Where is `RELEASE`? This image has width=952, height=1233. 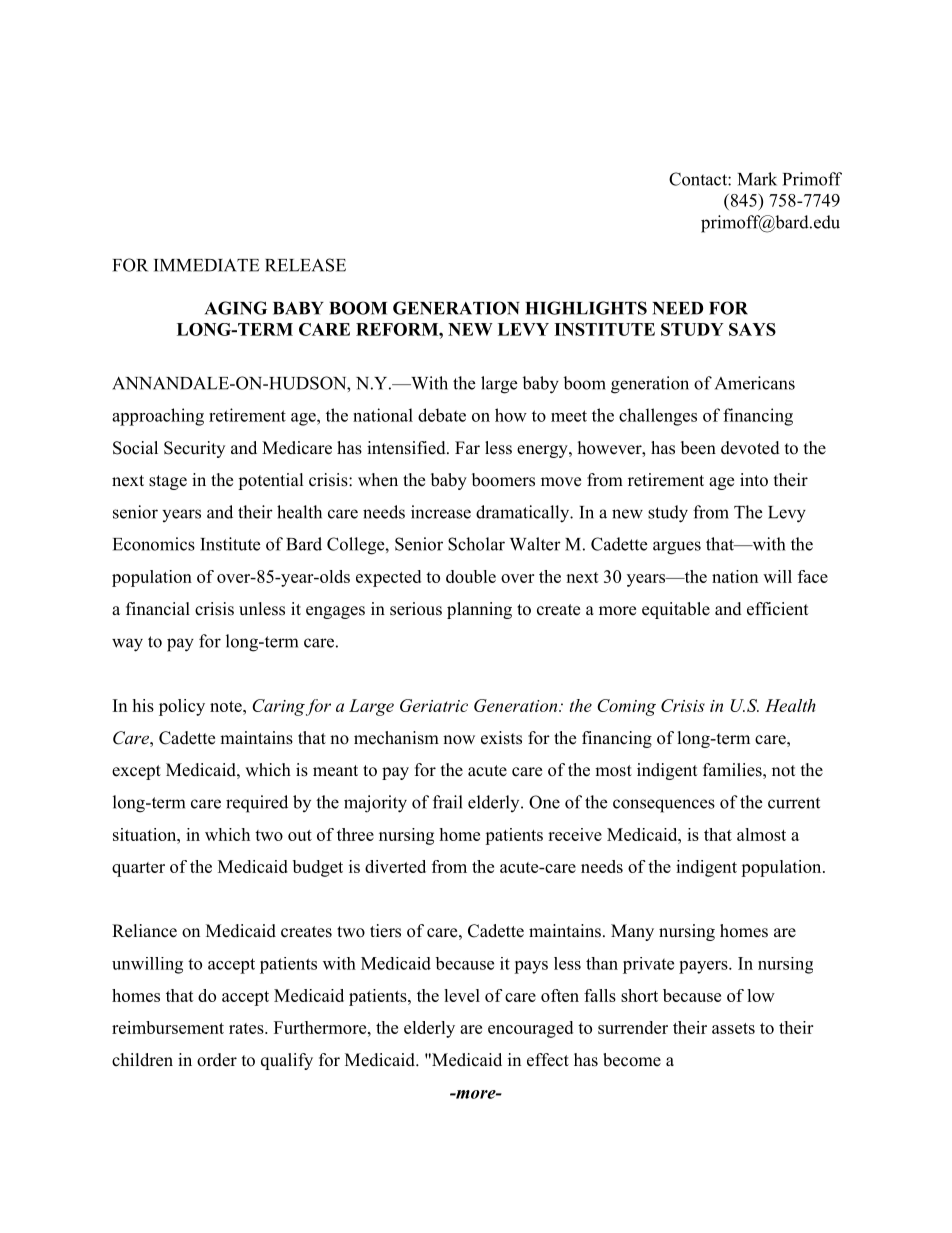 RELEASE is located at coordinates (305, 265).
